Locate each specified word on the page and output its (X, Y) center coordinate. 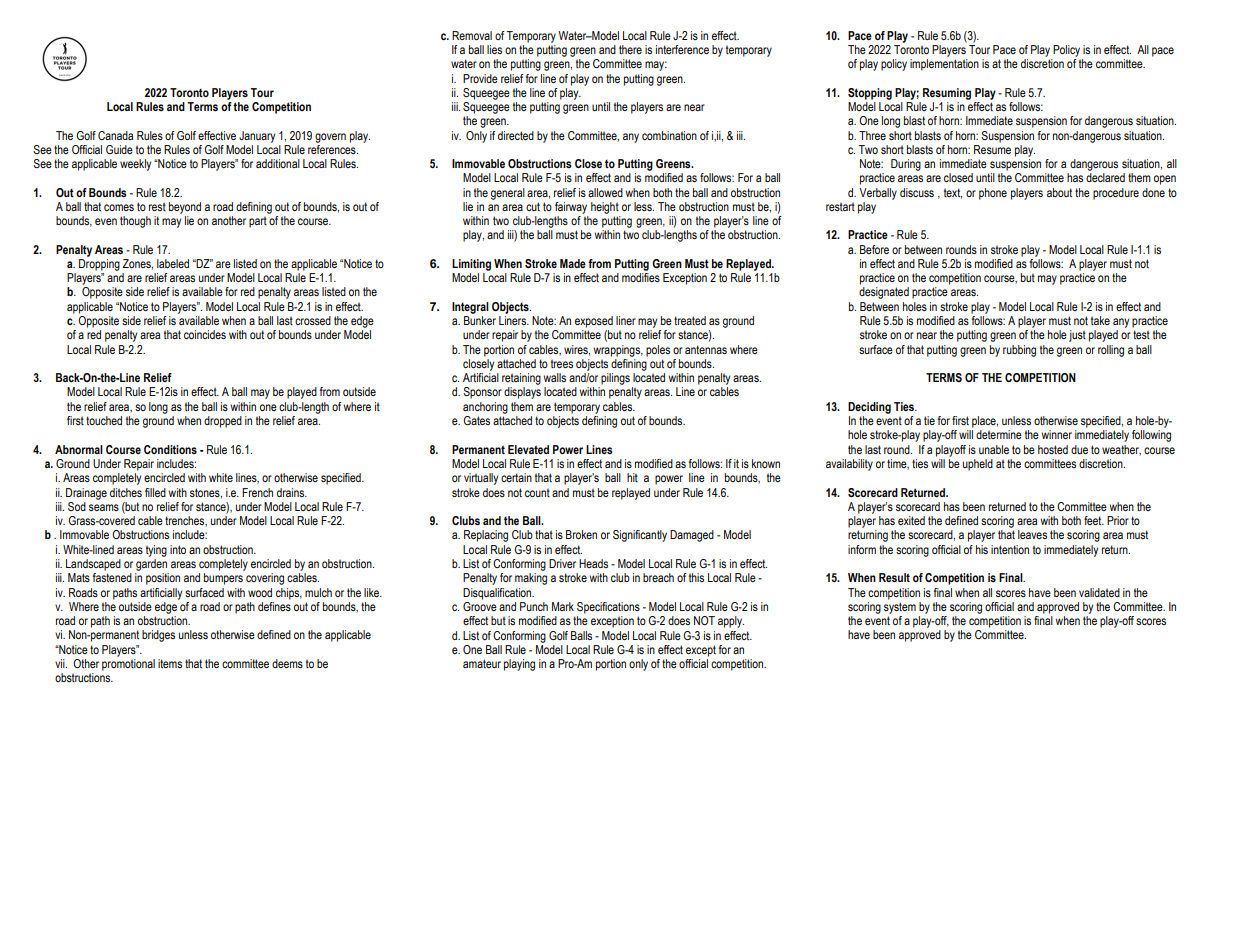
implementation (944, 65)
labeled (173, 263)
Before (874, 249)
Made (573, 263)
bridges (158, 636)
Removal (472, 35)
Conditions (170, 449)
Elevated (528, 449)
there (630, 49)
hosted (1053, 449)
